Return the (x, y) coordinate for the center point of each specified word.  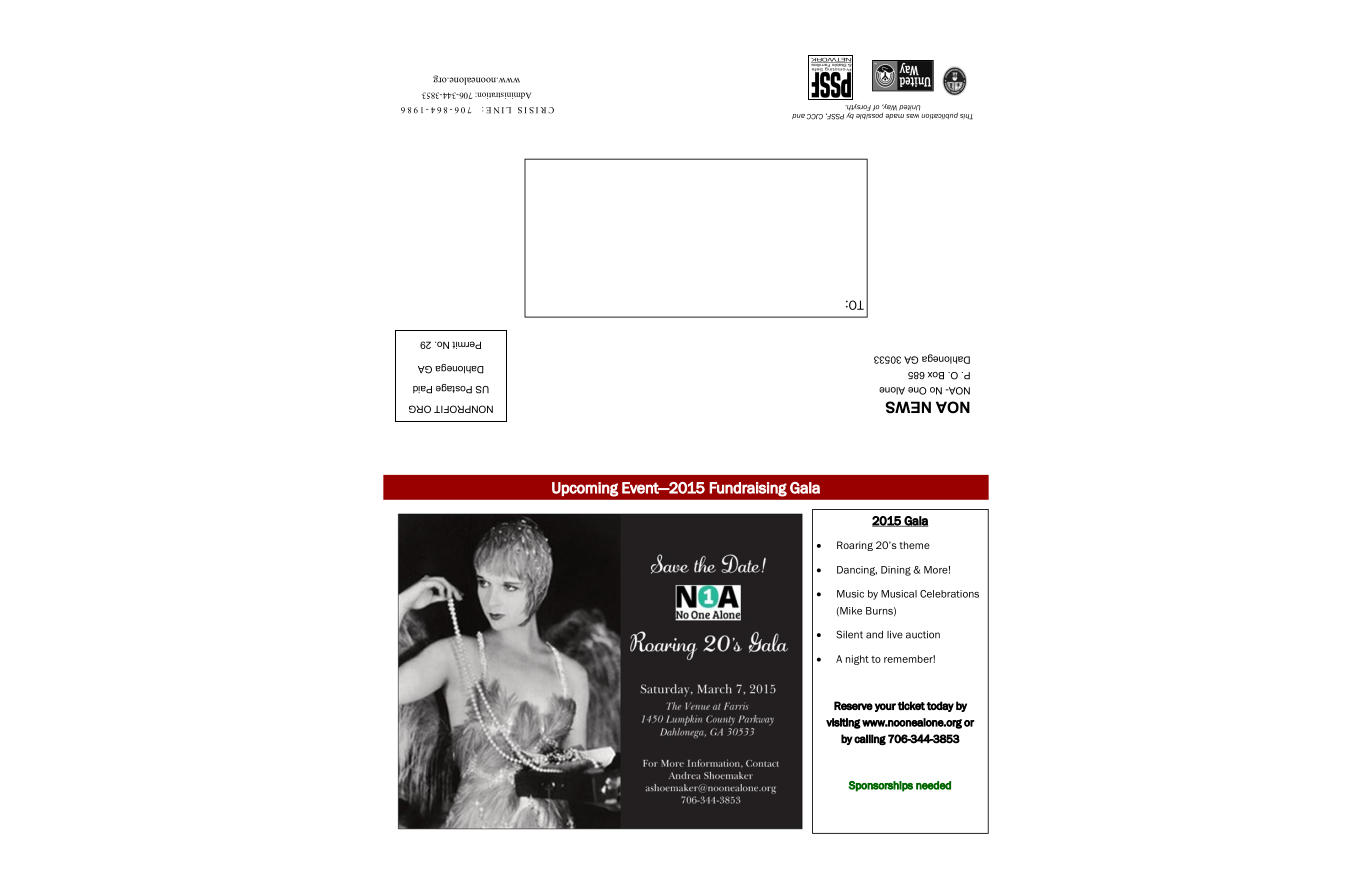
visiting (843, 723)
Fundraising (748, 489)
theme (914, 545)
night (857, 660)
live (895, 635)
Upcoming (585, 489)
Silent (849, 634)
